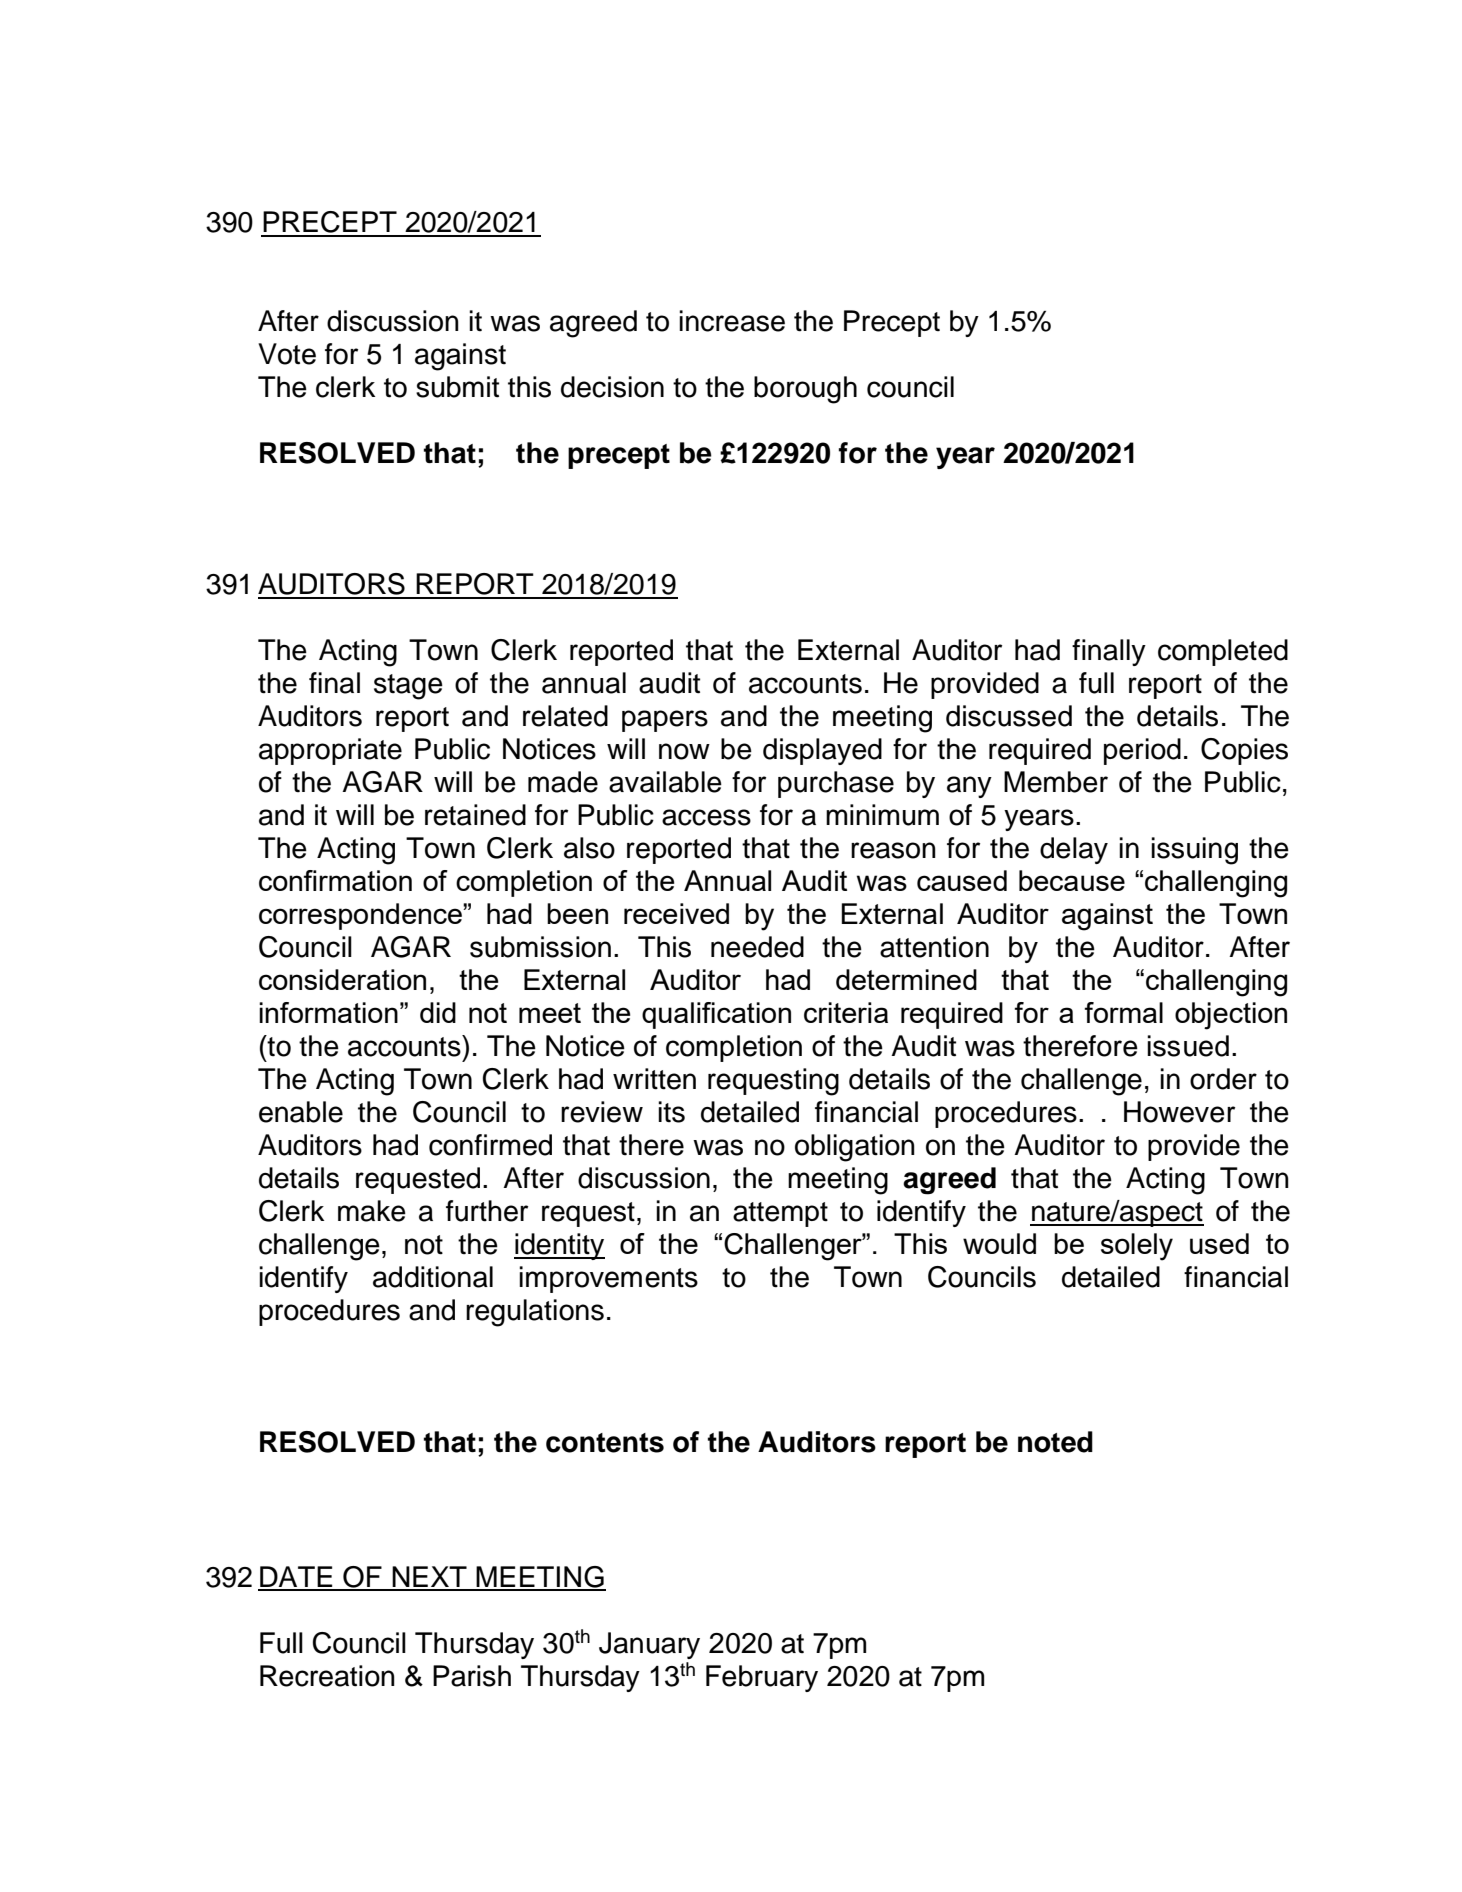 Image resolution: width=1462 pixels, height=1892 pixels. What do you see at coordinates (780, 1214) in the document?
I see `attempt` at bounding box center [780, 1214].
